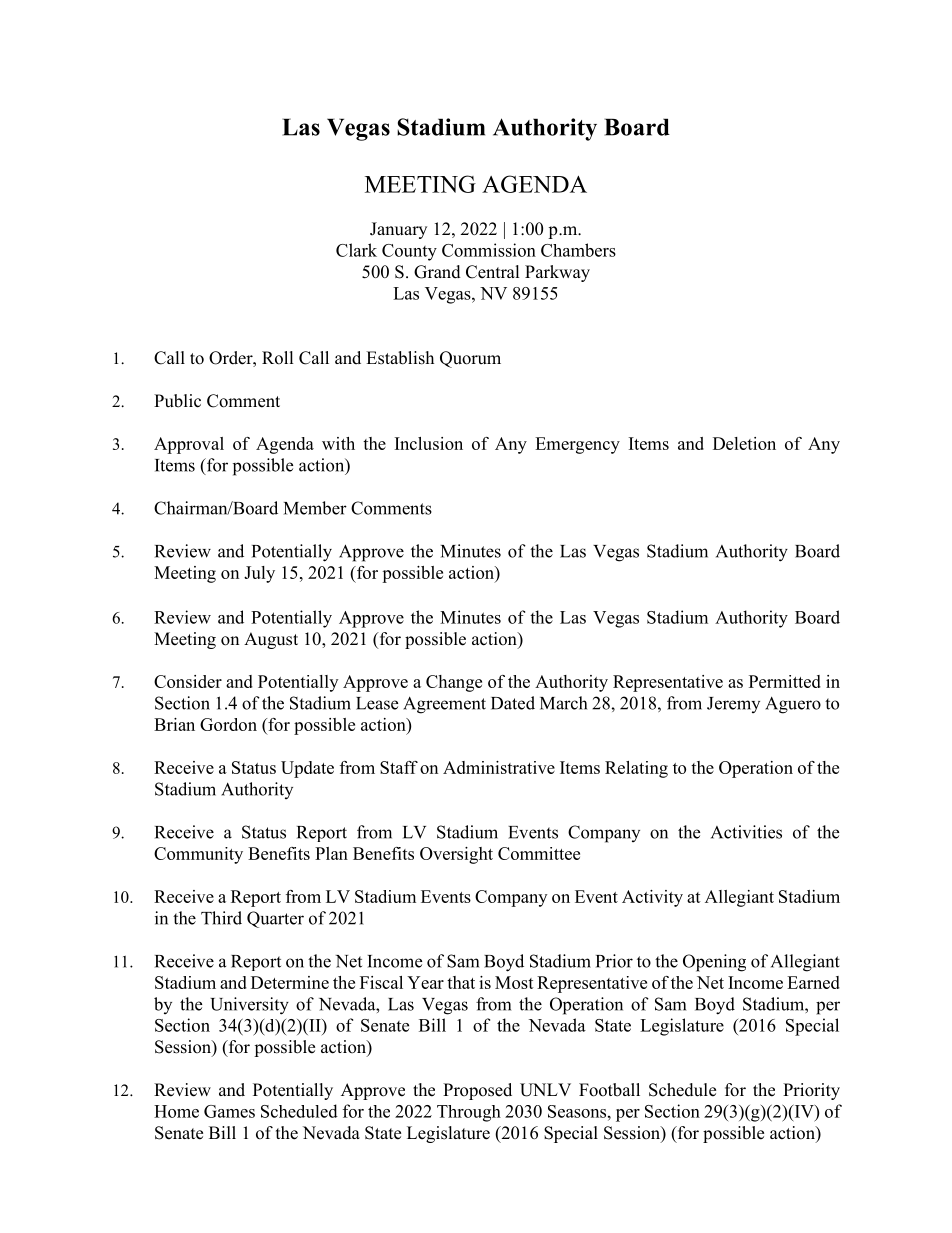 This screenshot has width=952, height=1233. I want to click on Clark, so click(356, 250).
